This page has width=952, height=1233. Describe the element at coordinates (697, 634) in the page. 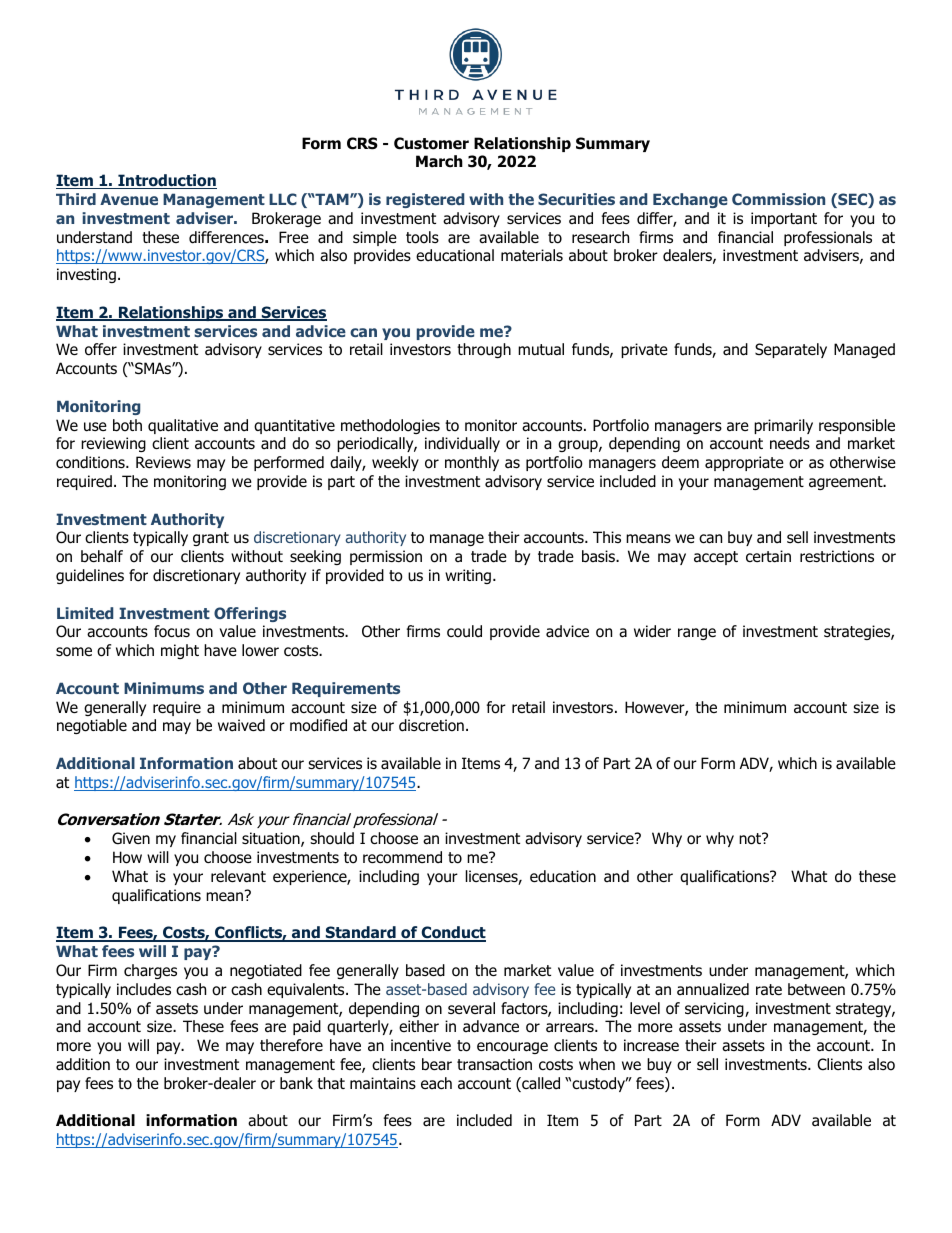

I see `range` at that location.
